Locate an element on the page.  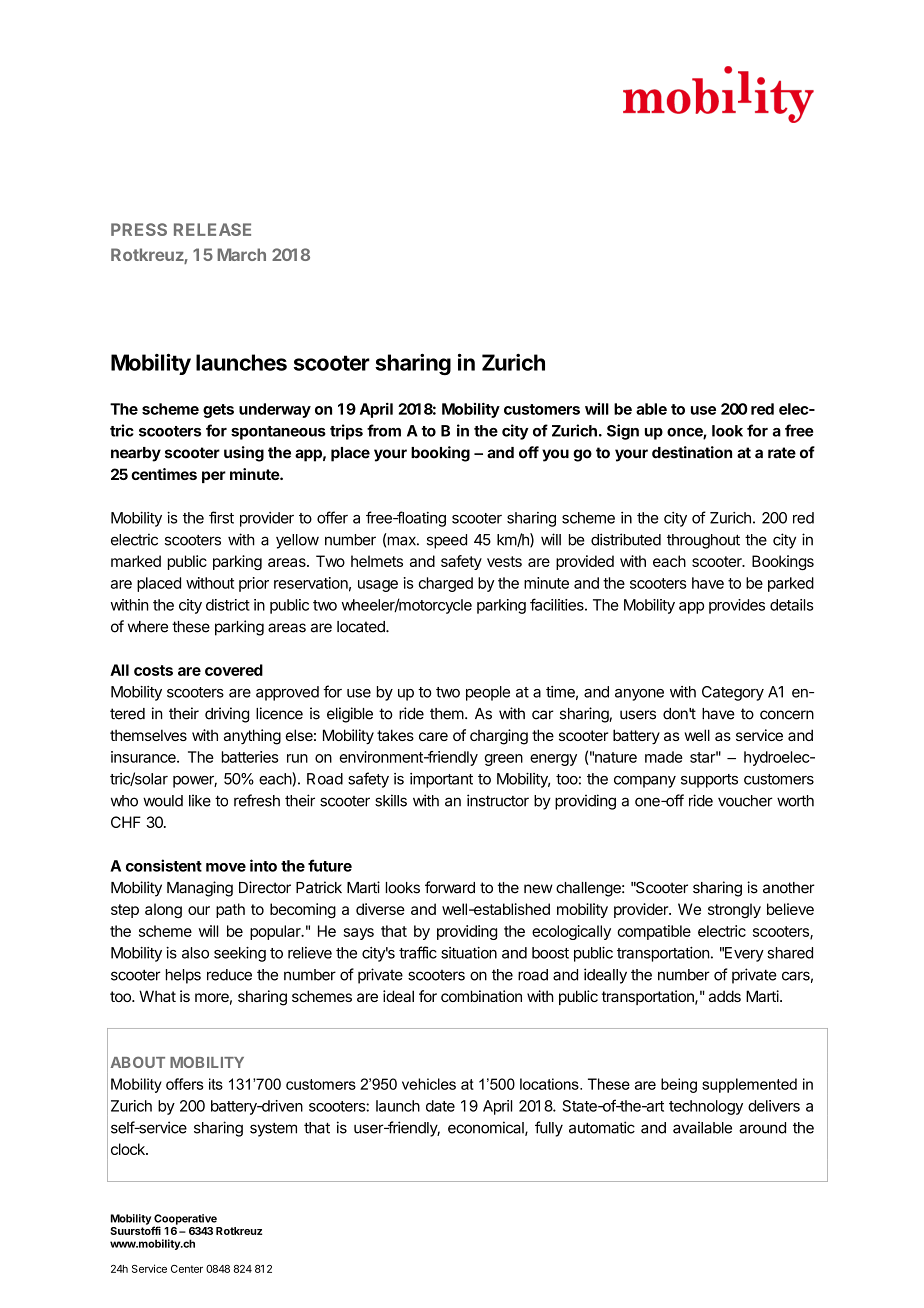
speed is located at coordinates (447, 541).
